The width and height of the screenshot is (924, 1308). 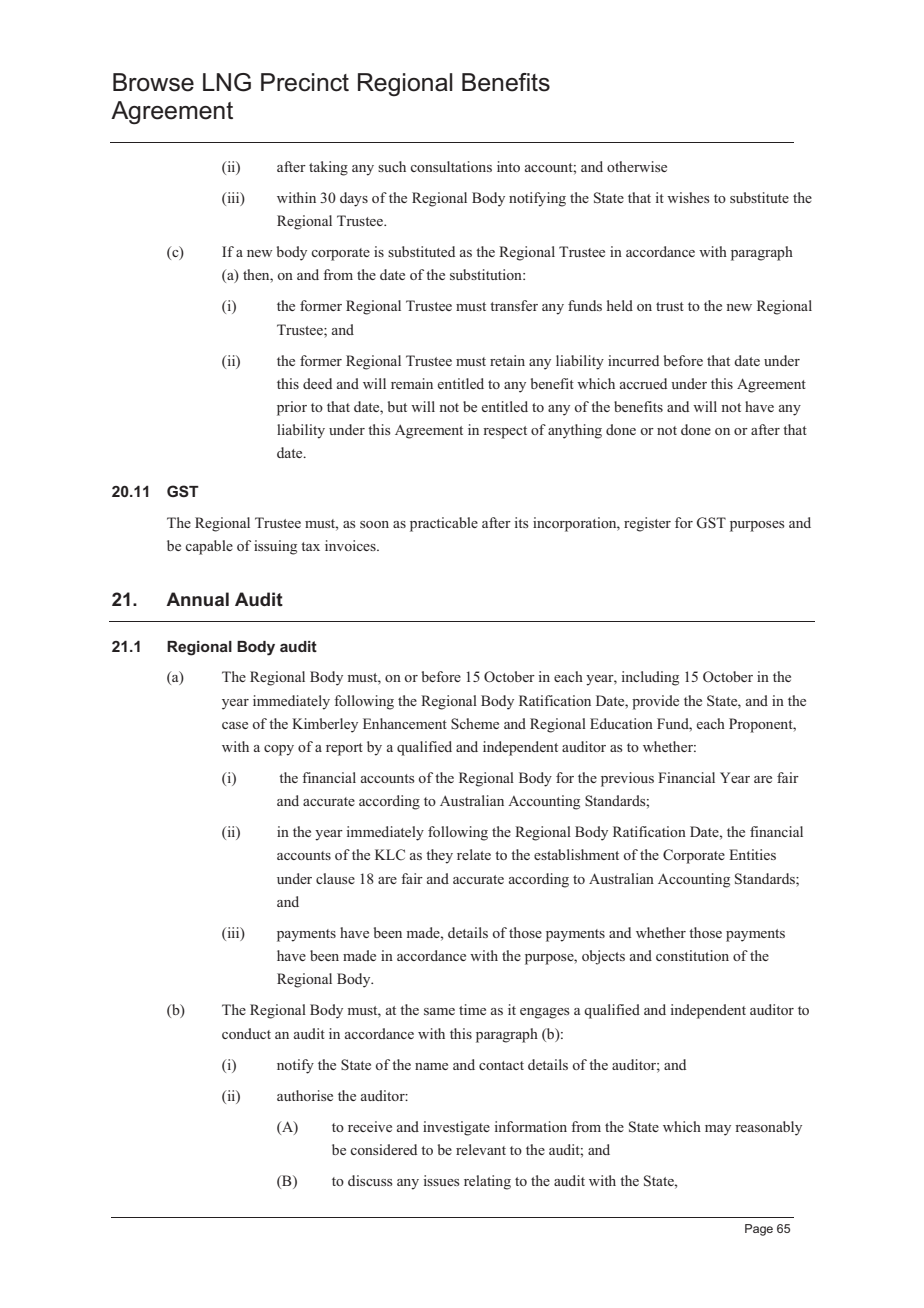 I want to click on may, so click(x=718, y=1130).
